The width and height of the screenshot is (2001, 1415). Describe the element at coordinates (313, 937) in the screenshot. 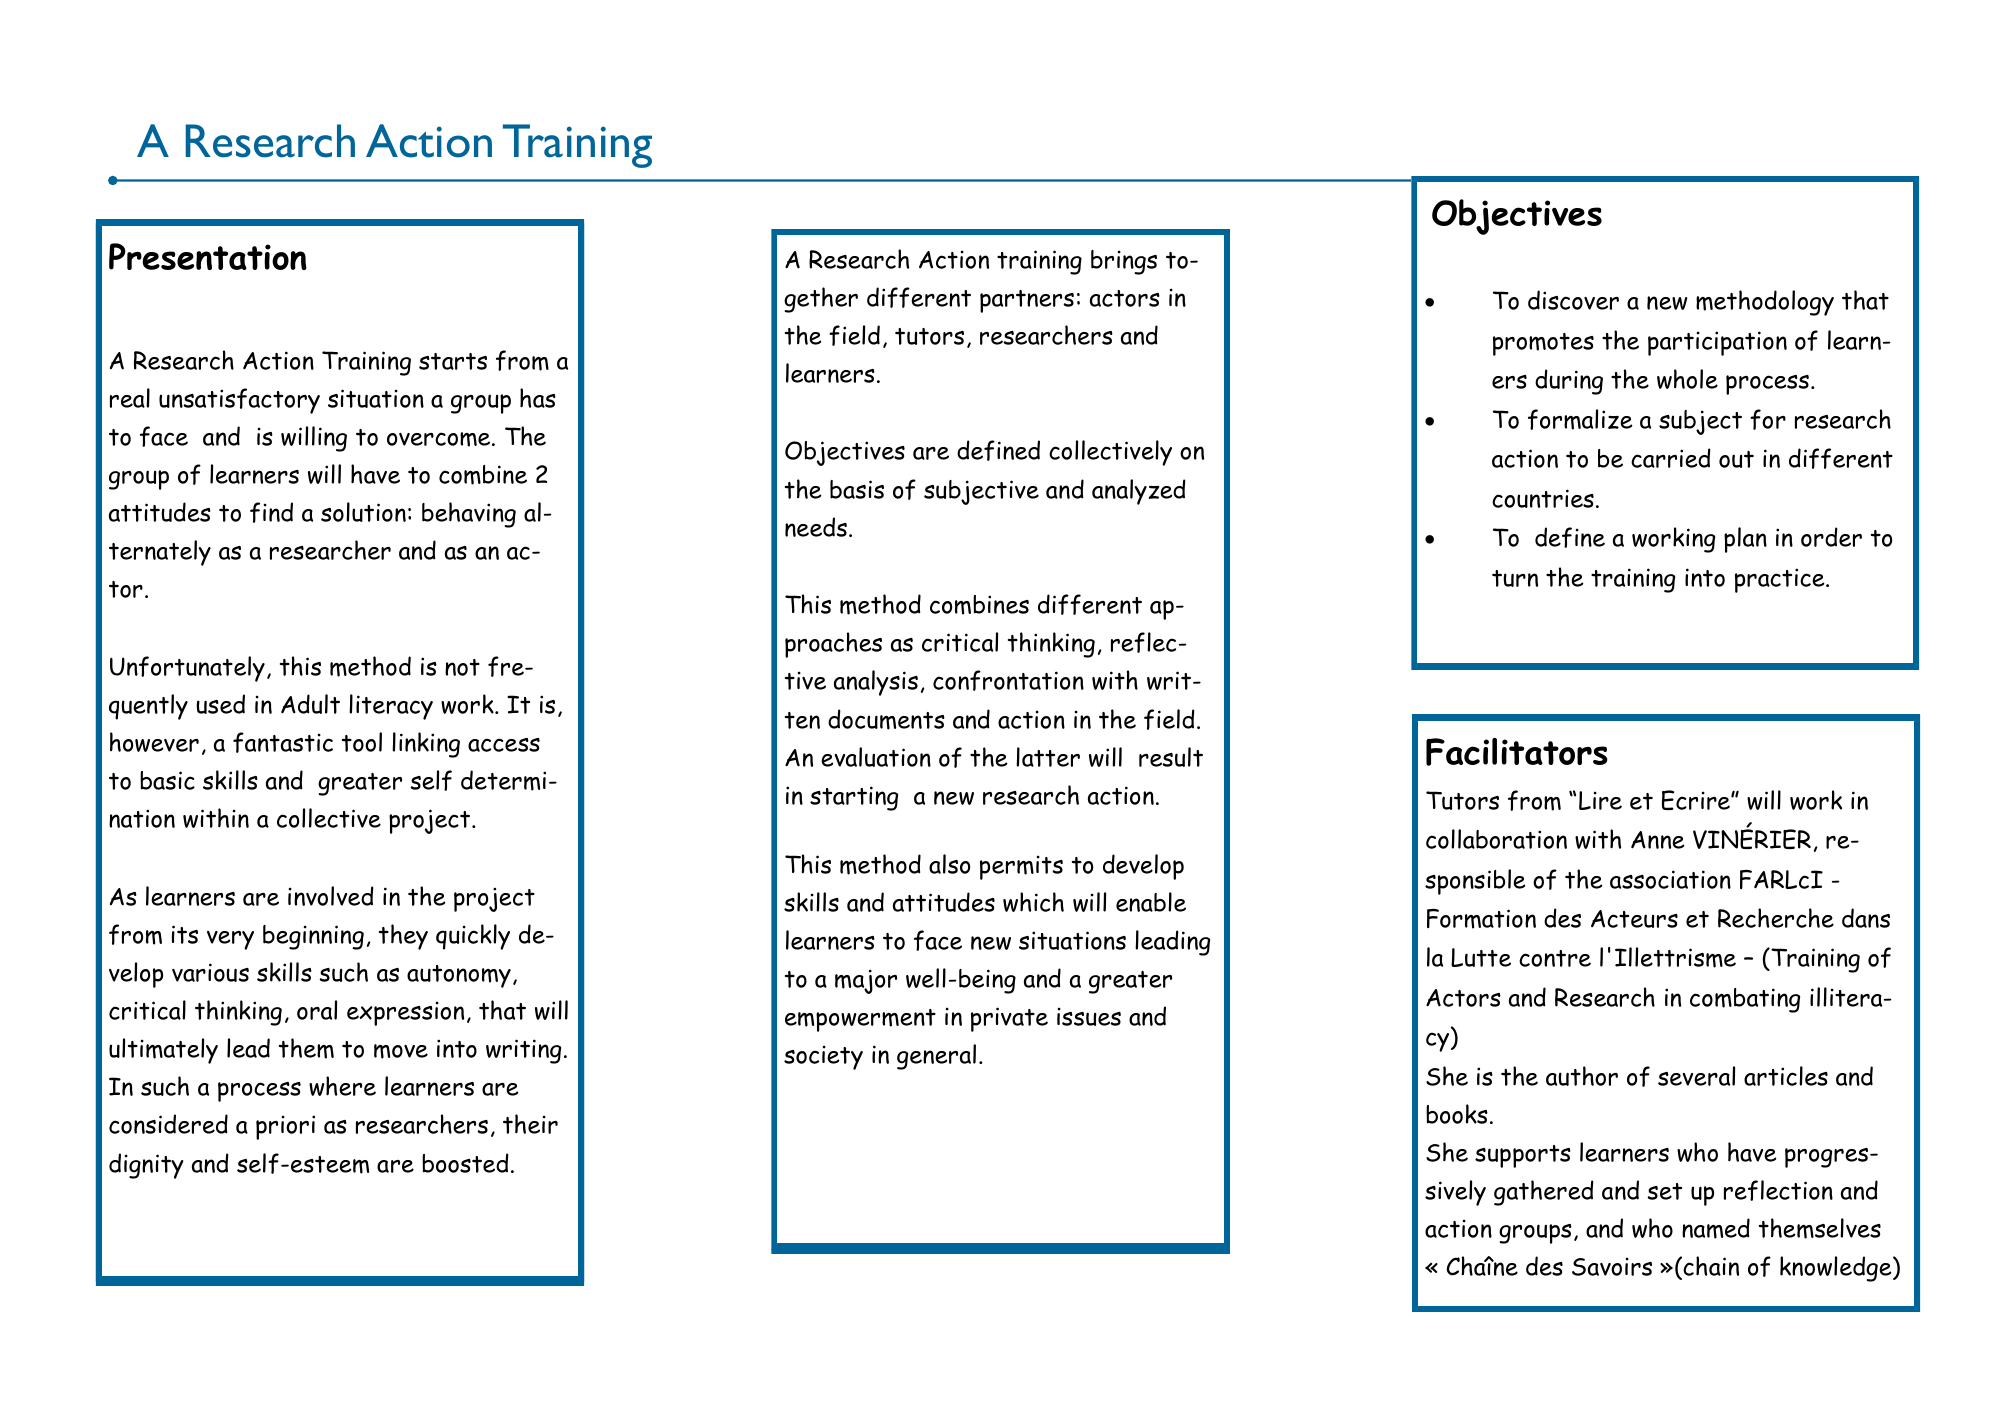

I see `beginning` at that location.
